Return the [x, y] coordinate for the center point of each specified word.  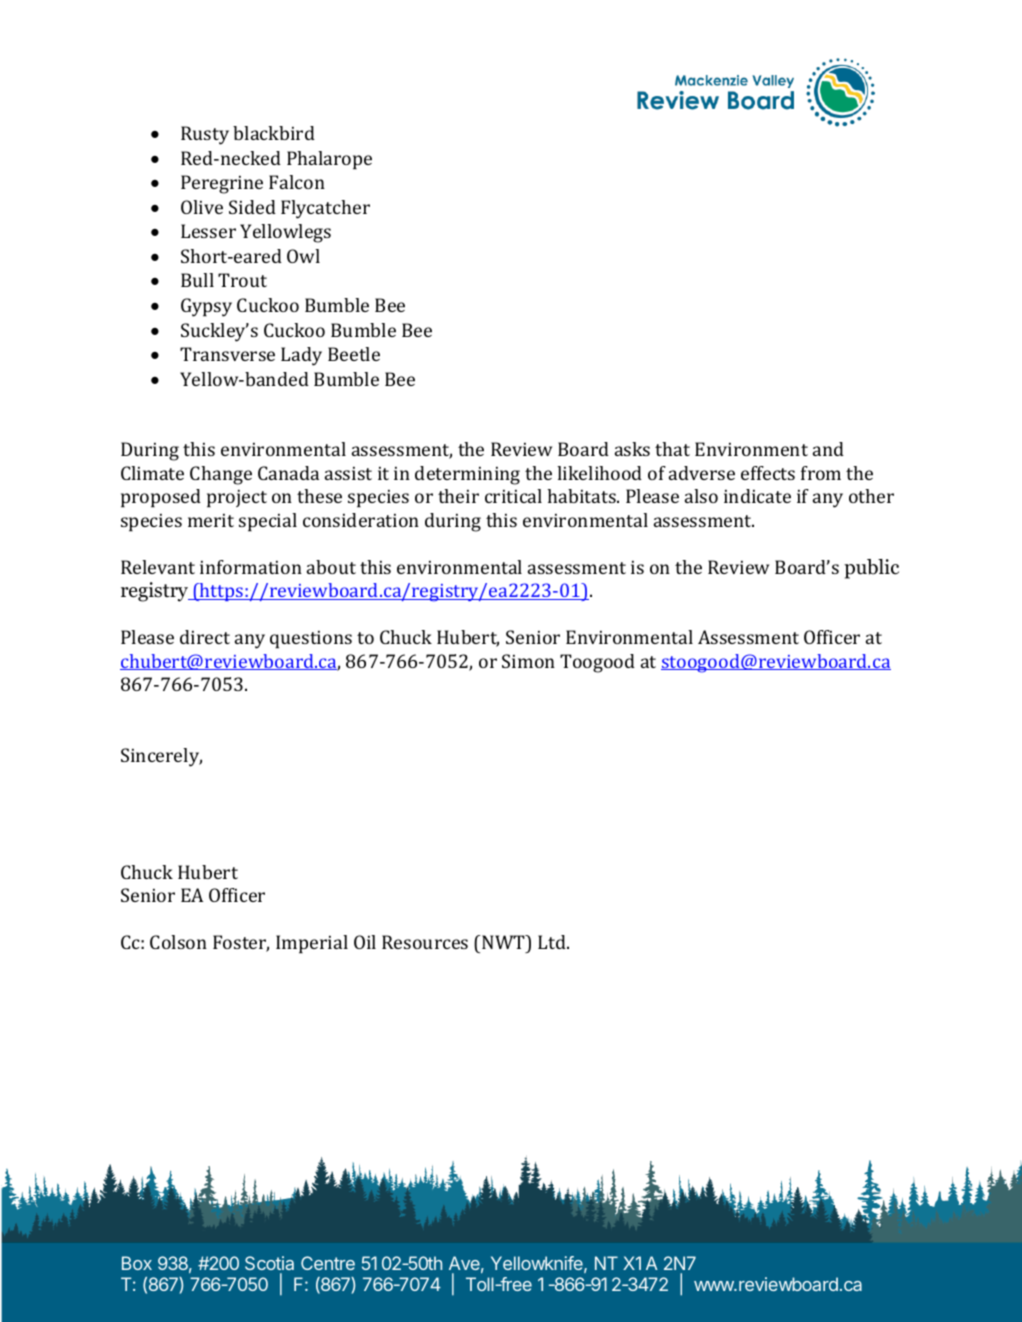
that [672, 449]
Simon [528, 661]
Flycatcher [325, 209]
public [871, 569]
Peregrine [222, 184]
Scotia [269, 1265]
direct [205, 637]
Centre [328, 1263]
